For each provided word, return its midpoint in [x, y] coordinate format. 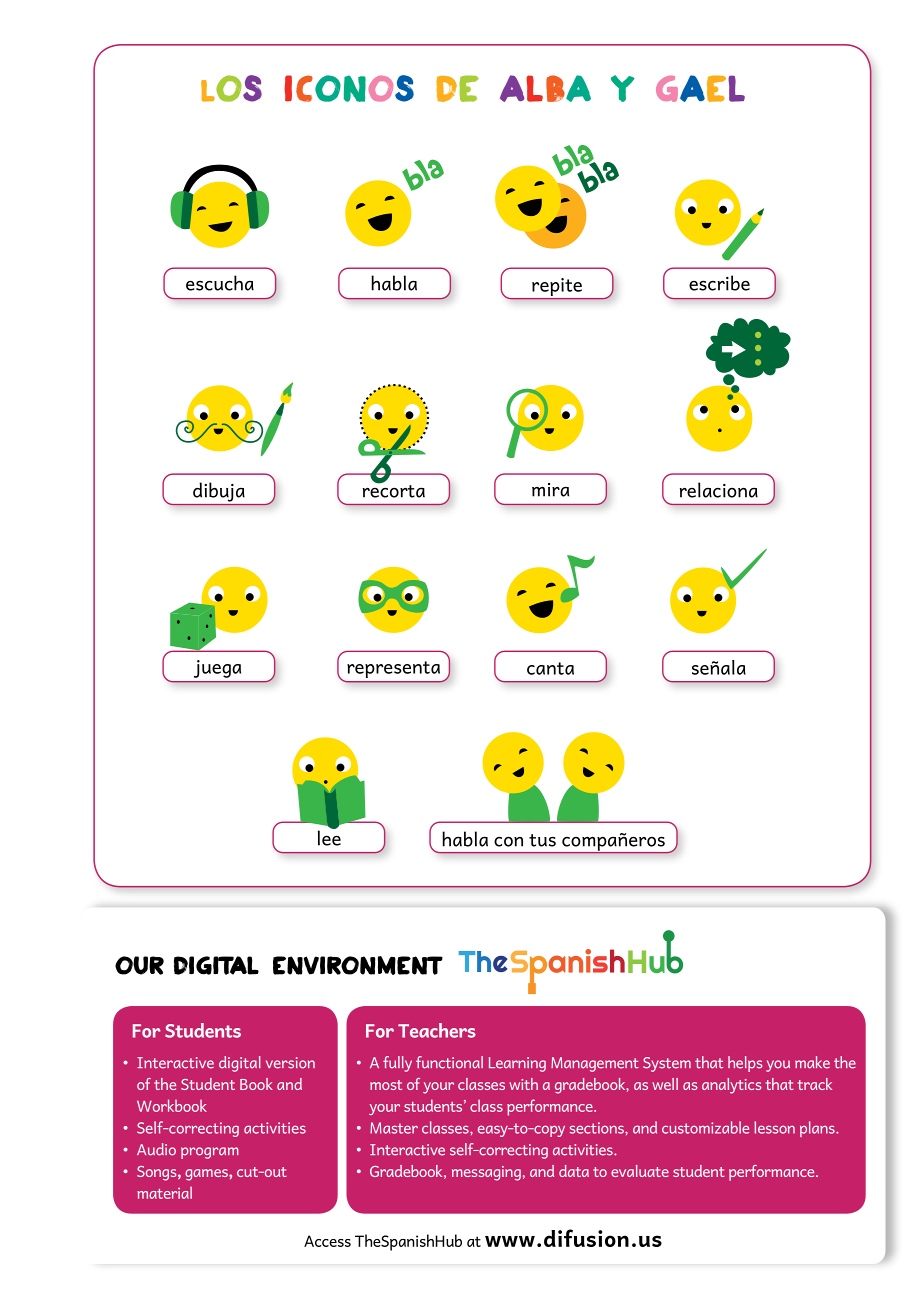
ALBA [545, 88]
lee [329, 837]
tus [542, 840]
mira [550, 490]
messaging [486, 1173]
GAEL [700, 88]
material [164, 1193]
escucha [220, 283]
